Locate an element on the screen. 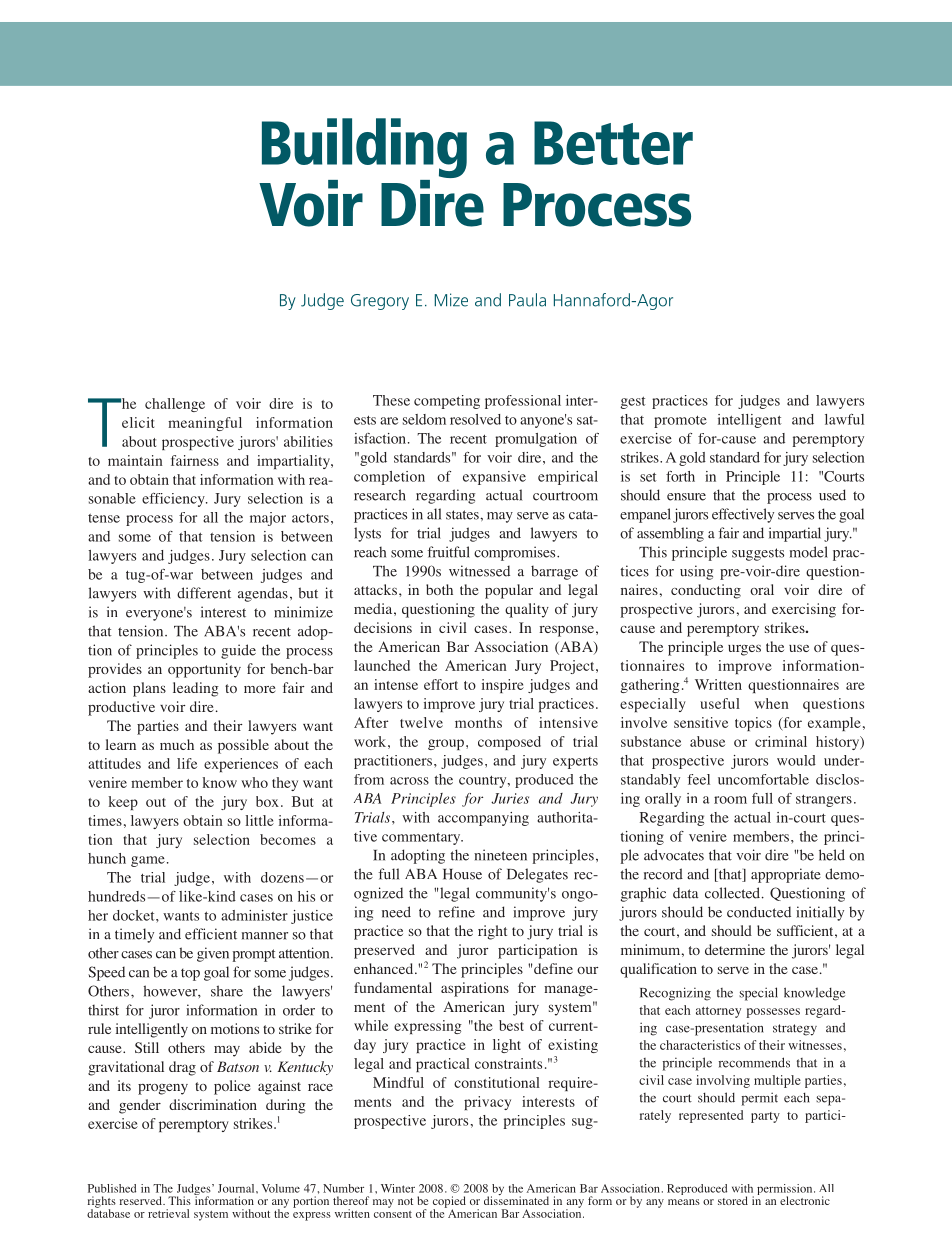 The image size is (952, 1237). states is located at coordinates (463, 515).
